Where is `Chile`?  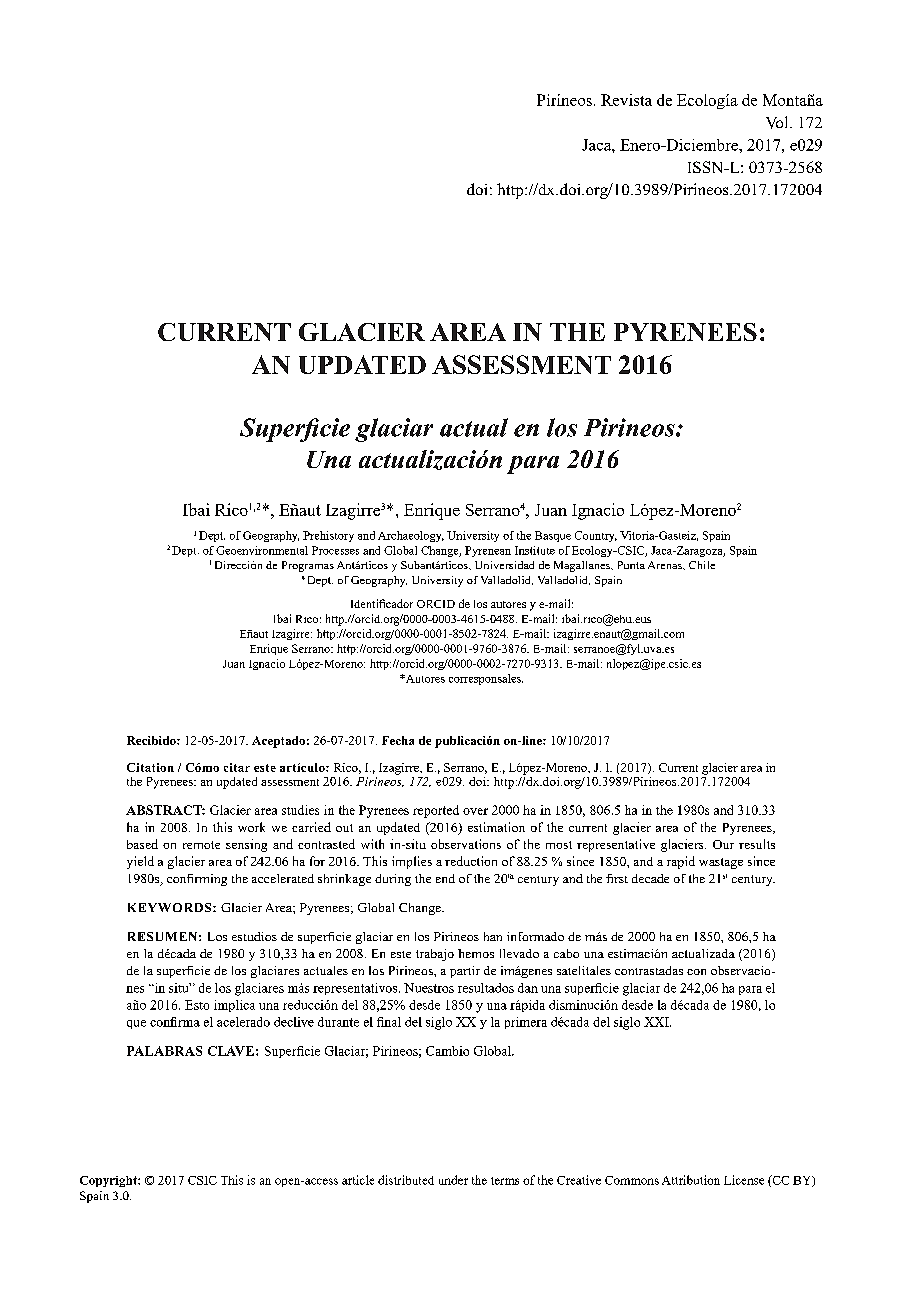
Chile is located at coordinates (702, 565).
